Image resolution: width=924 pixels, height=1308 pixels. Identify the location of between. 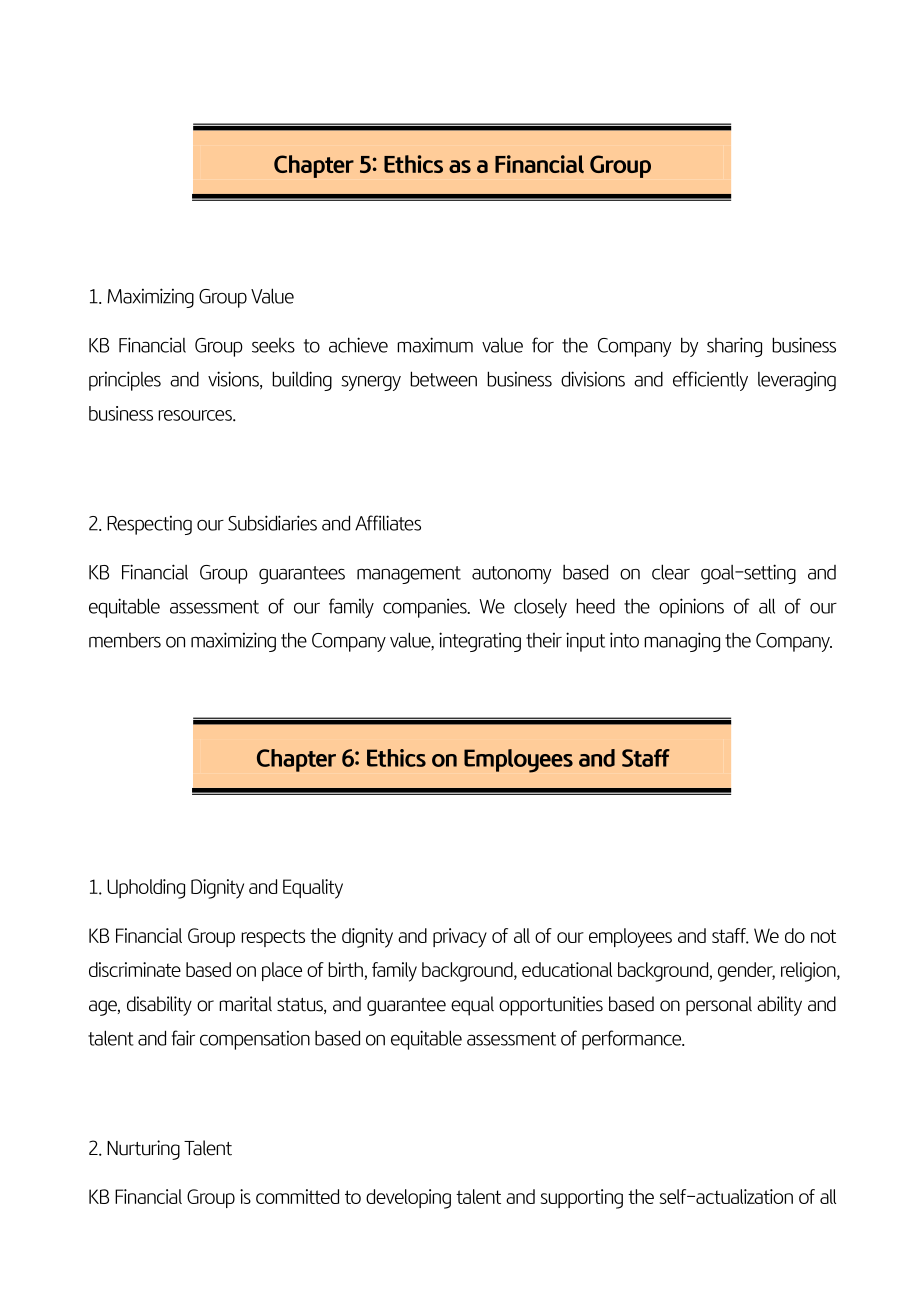
(443, 379).
